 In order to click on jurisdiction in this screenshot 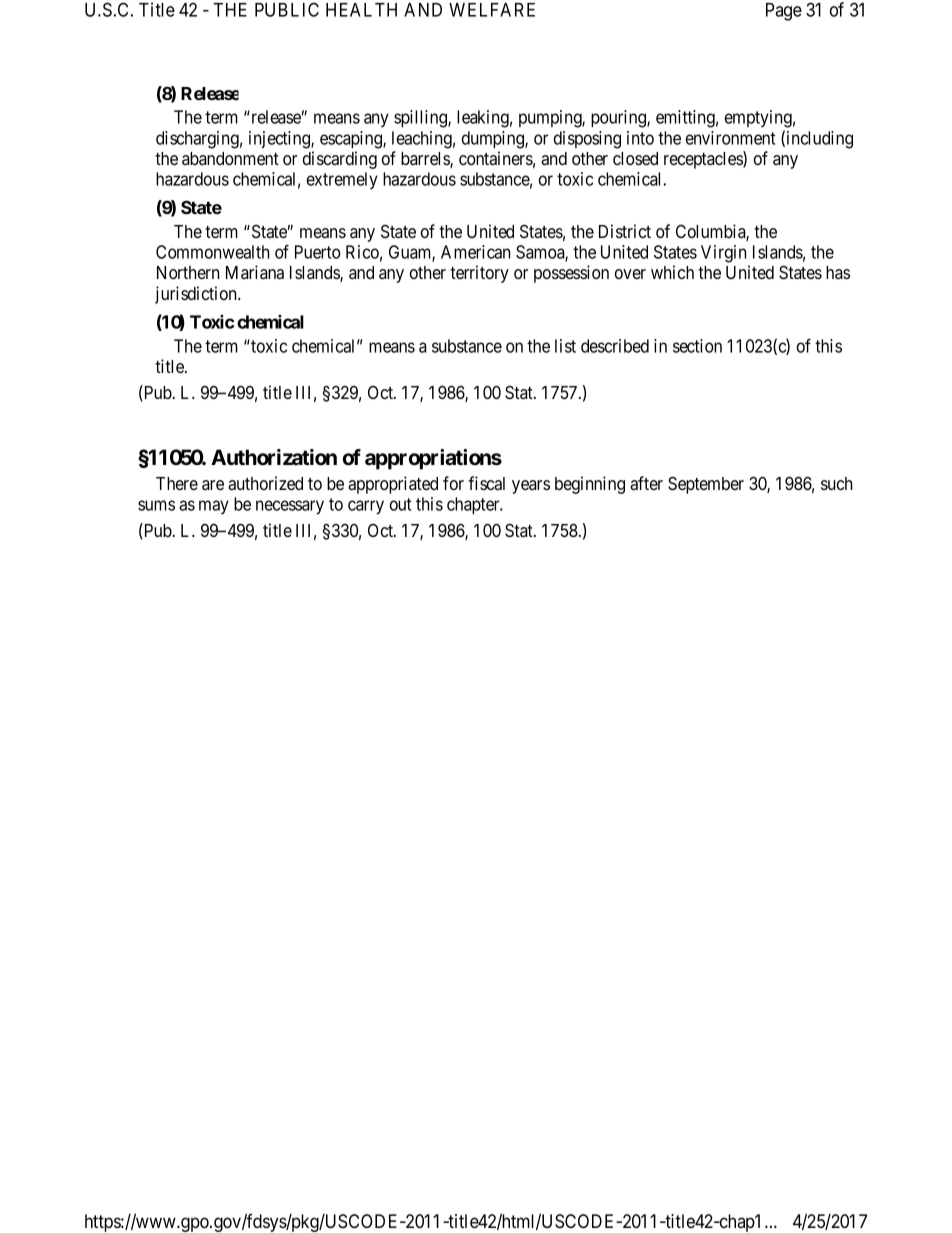, I will do `click(197, 295)`.
